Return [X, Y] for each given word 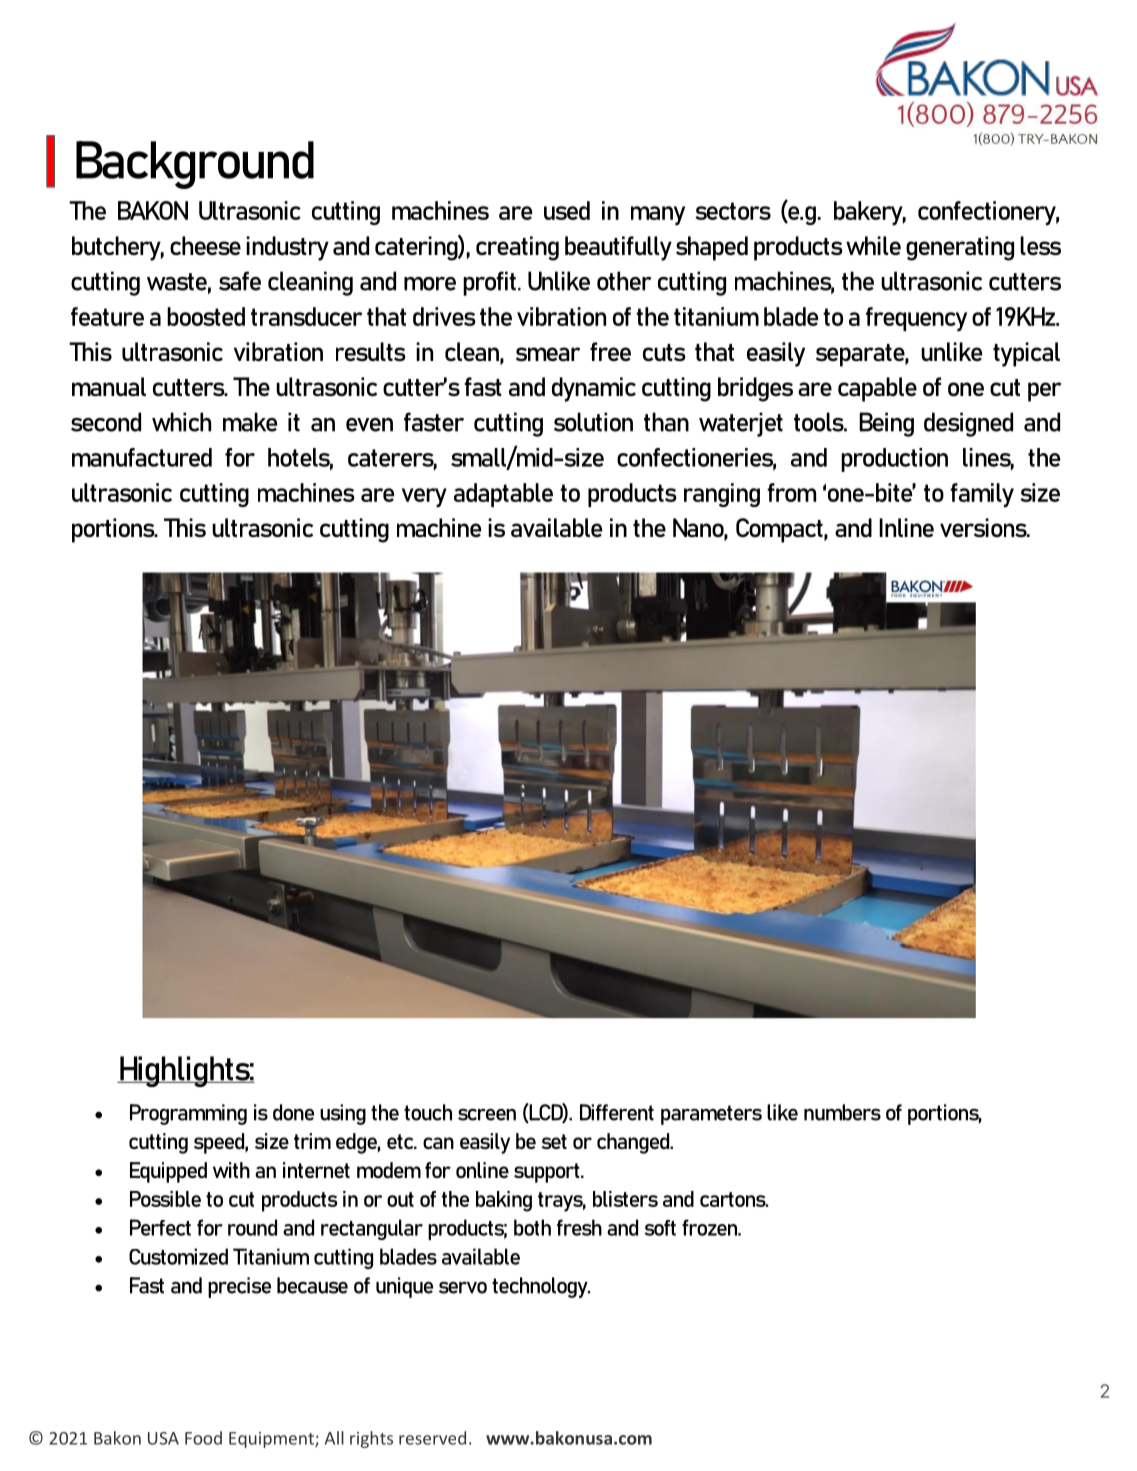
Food [203, 1438]
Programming [188, 1114]
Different [617, 1112]
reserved [432, 1438]
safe [240, 281]
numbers [842, 1112]
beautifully [618, 248]
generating [960, 248]
